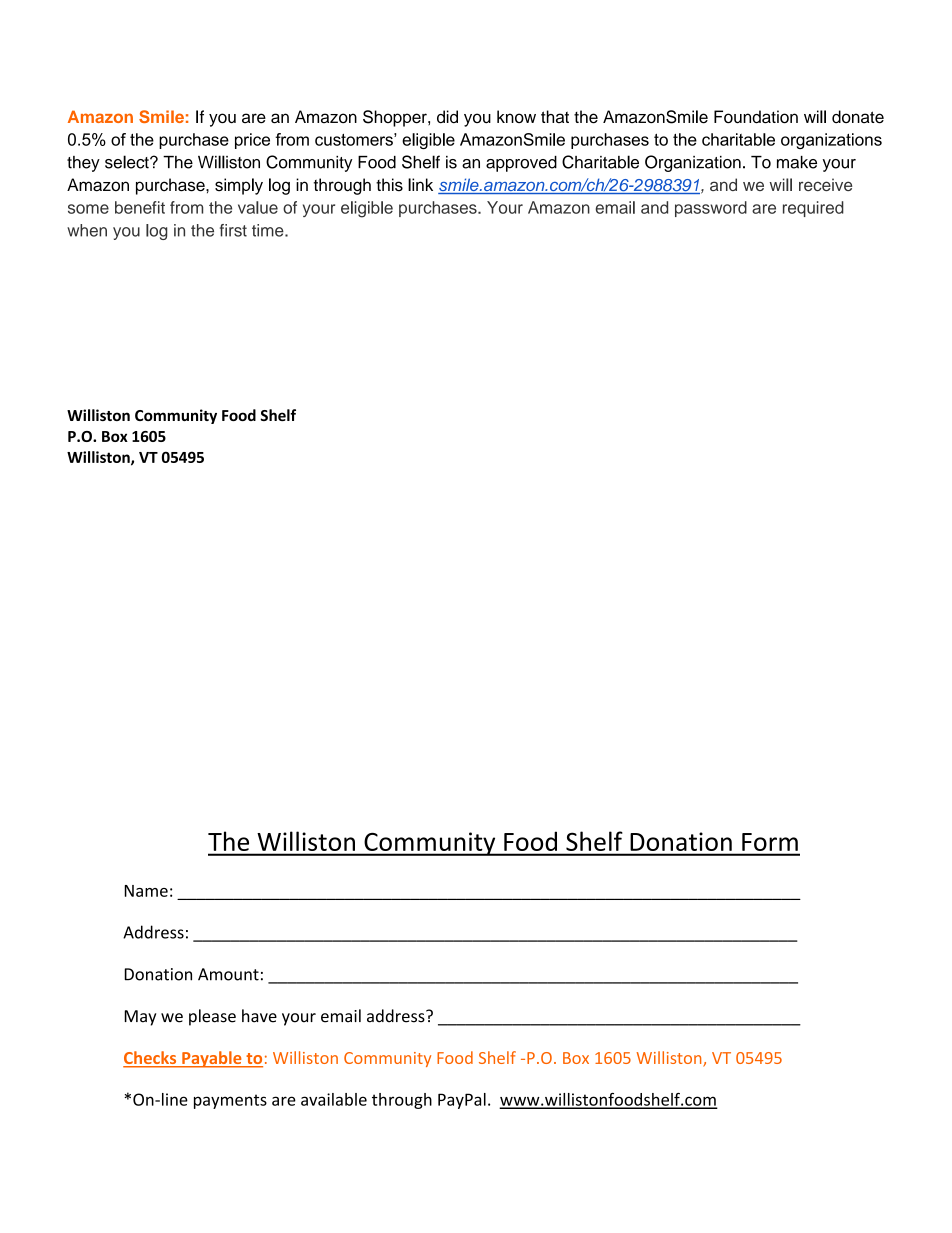 Image resolution: width=952 pixels, height=1233 pixels. What do you see at coordinates (797, 162) in the screenshot?
I see `make` at bounding box center [797, 162].
